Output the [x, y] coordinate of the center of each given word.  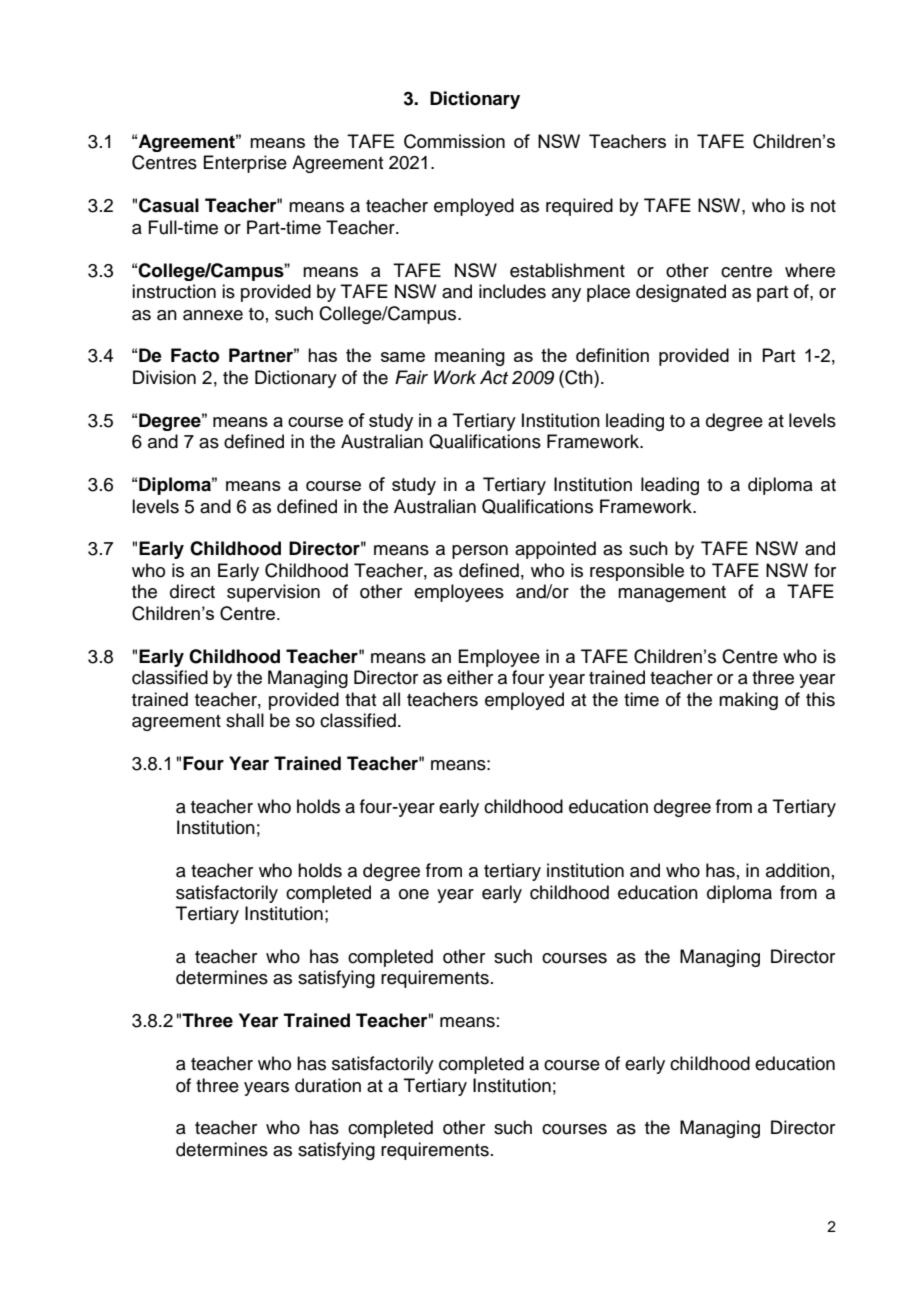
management [672, 594]
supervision [273, 593]
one [414, 894]
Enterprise [245, 164]
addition [798, 870]
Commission [454, 141]
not [823, 206]
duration [328, 1085]
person [480, 552]
